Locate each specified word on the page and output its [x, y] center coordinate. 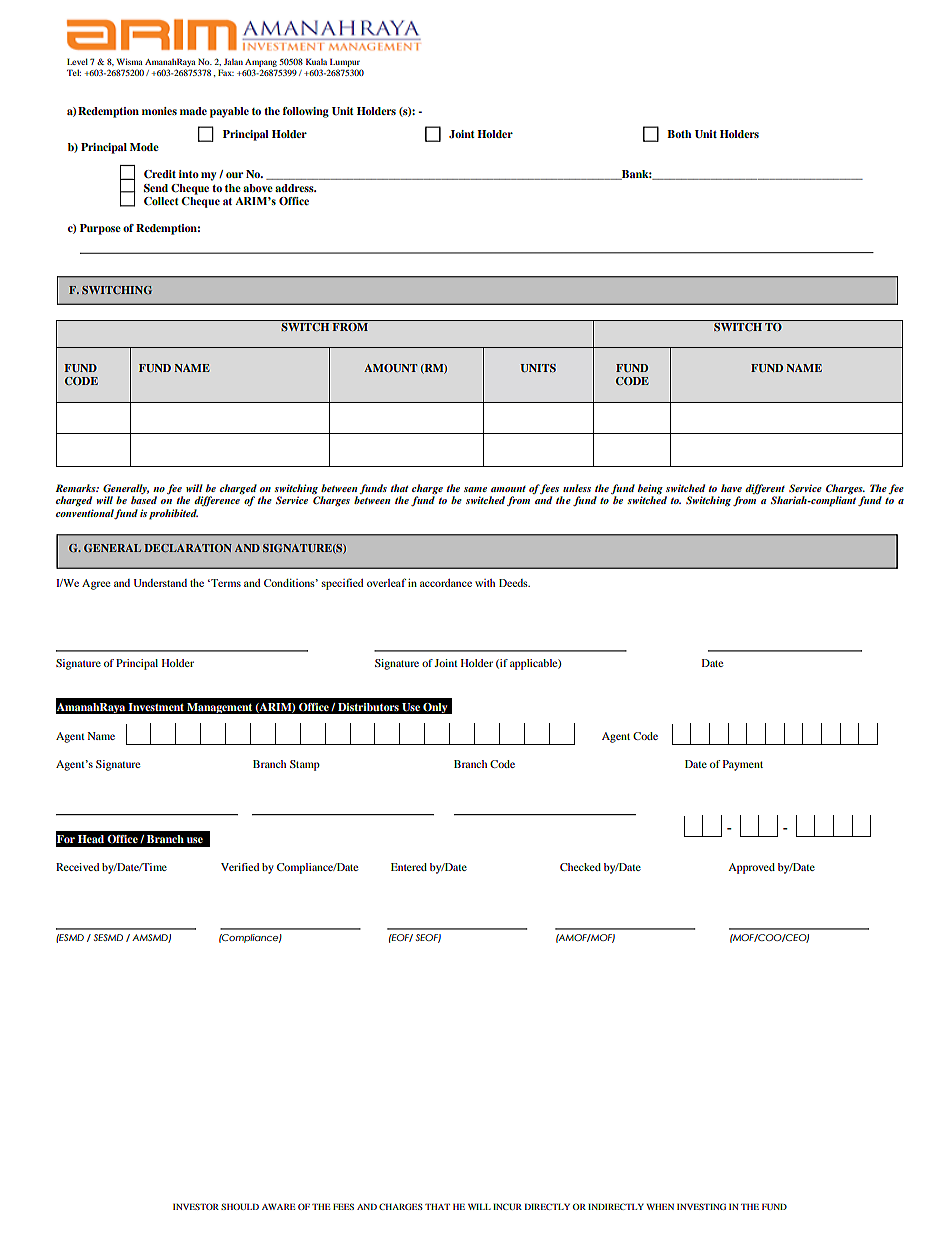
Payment [743, 765]
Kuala [316, 61]
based [144, 500]
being [650, 489]
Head [91, 839]
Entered [409, 867]
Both [679, 134]
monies [159, 111]
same [475, 489]
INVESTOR [196, 1206]
